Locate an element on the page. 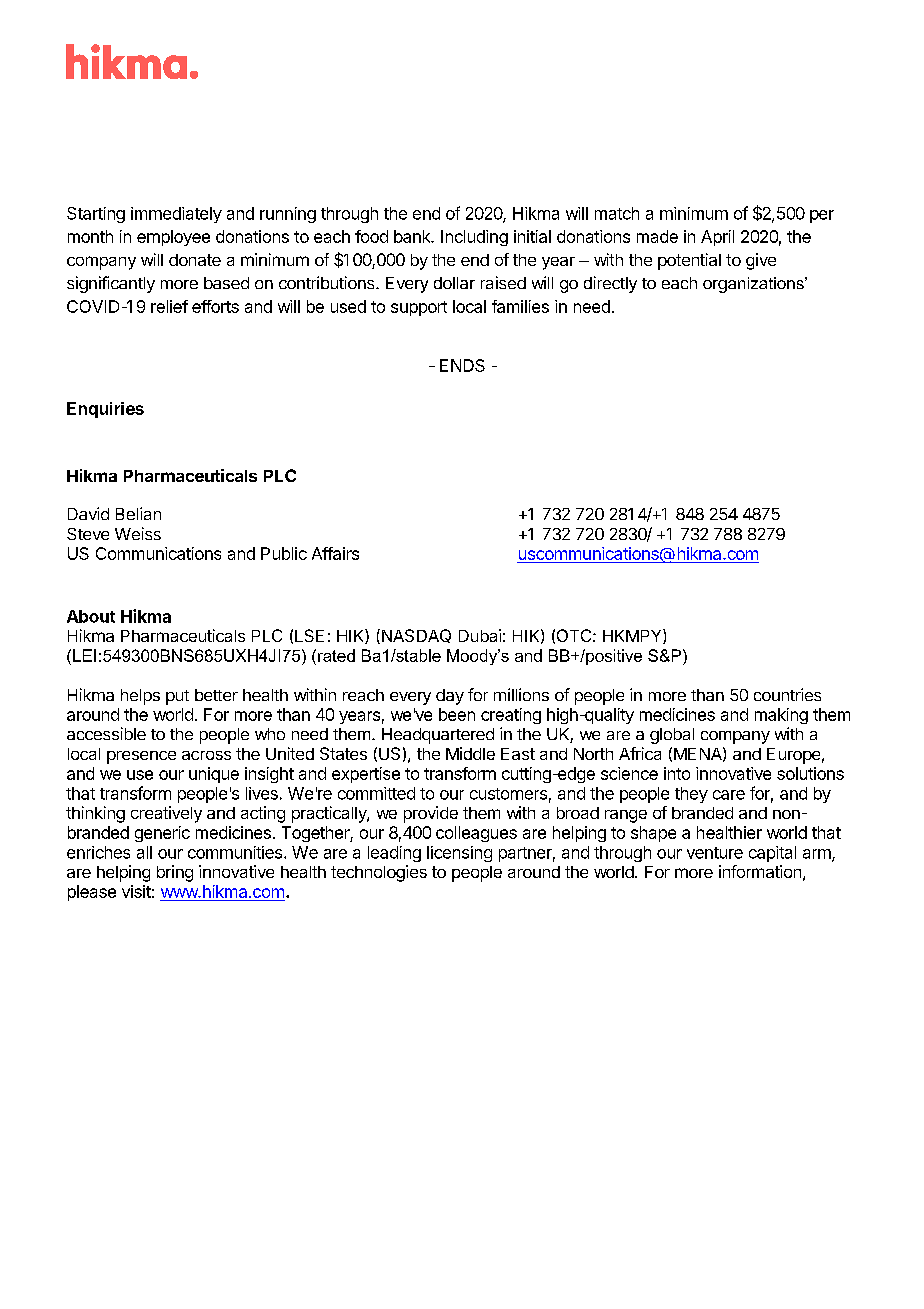  bring is located at coordinates (175, 873).
